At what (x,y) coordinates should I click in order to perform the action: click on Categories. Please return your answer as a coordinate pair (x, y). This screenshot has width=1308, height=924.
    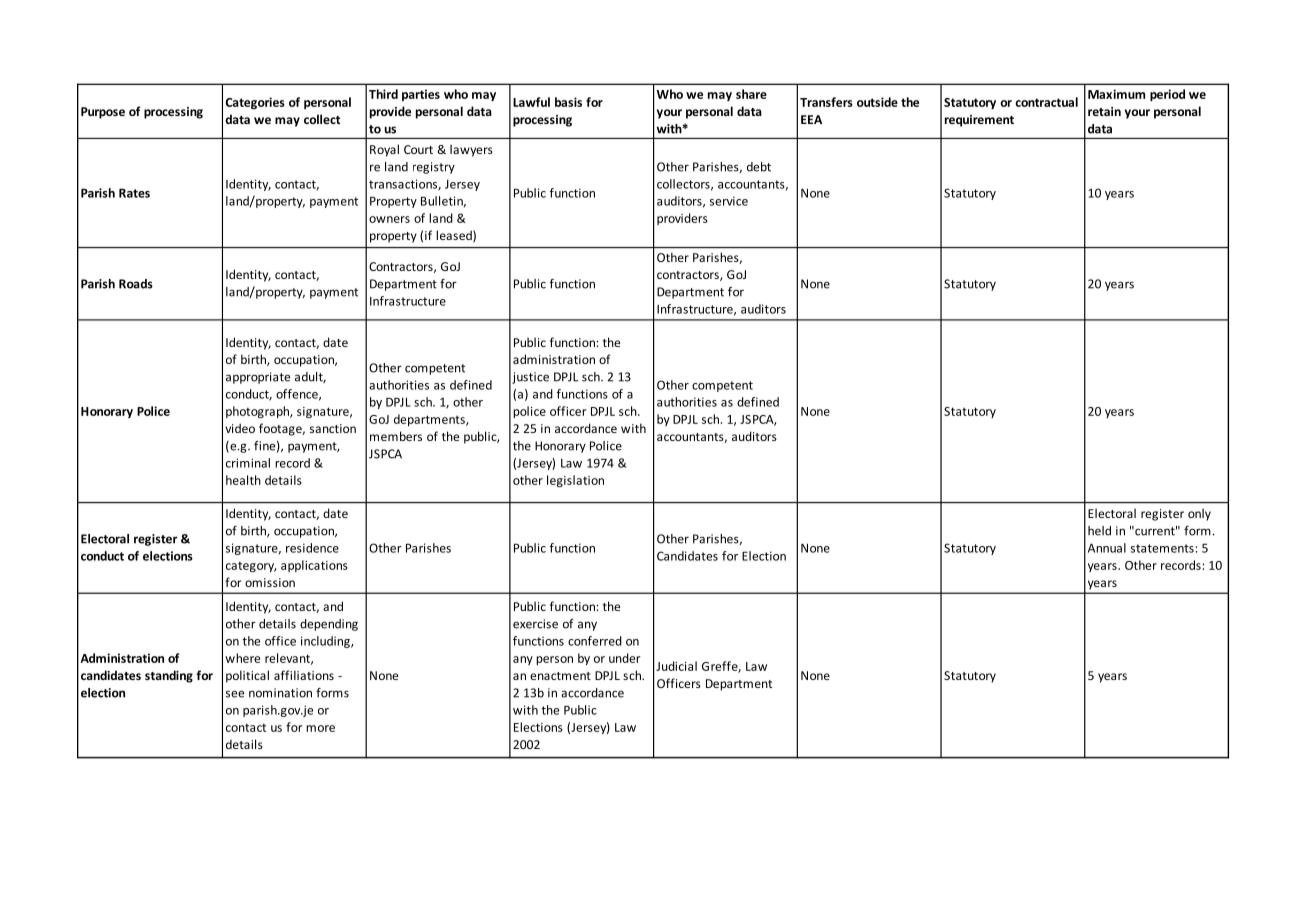
    Looking at the image, I should click on (255, 103).
